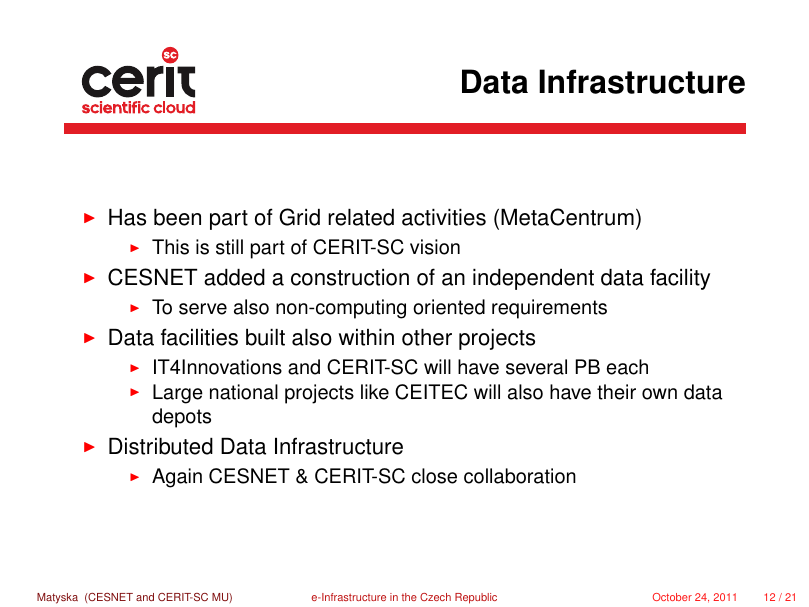 Image resolution: width=809 pixels, height=607 pixels. Describe the element at coordinates (444, 217) in the image. I see `activities` at that location.
